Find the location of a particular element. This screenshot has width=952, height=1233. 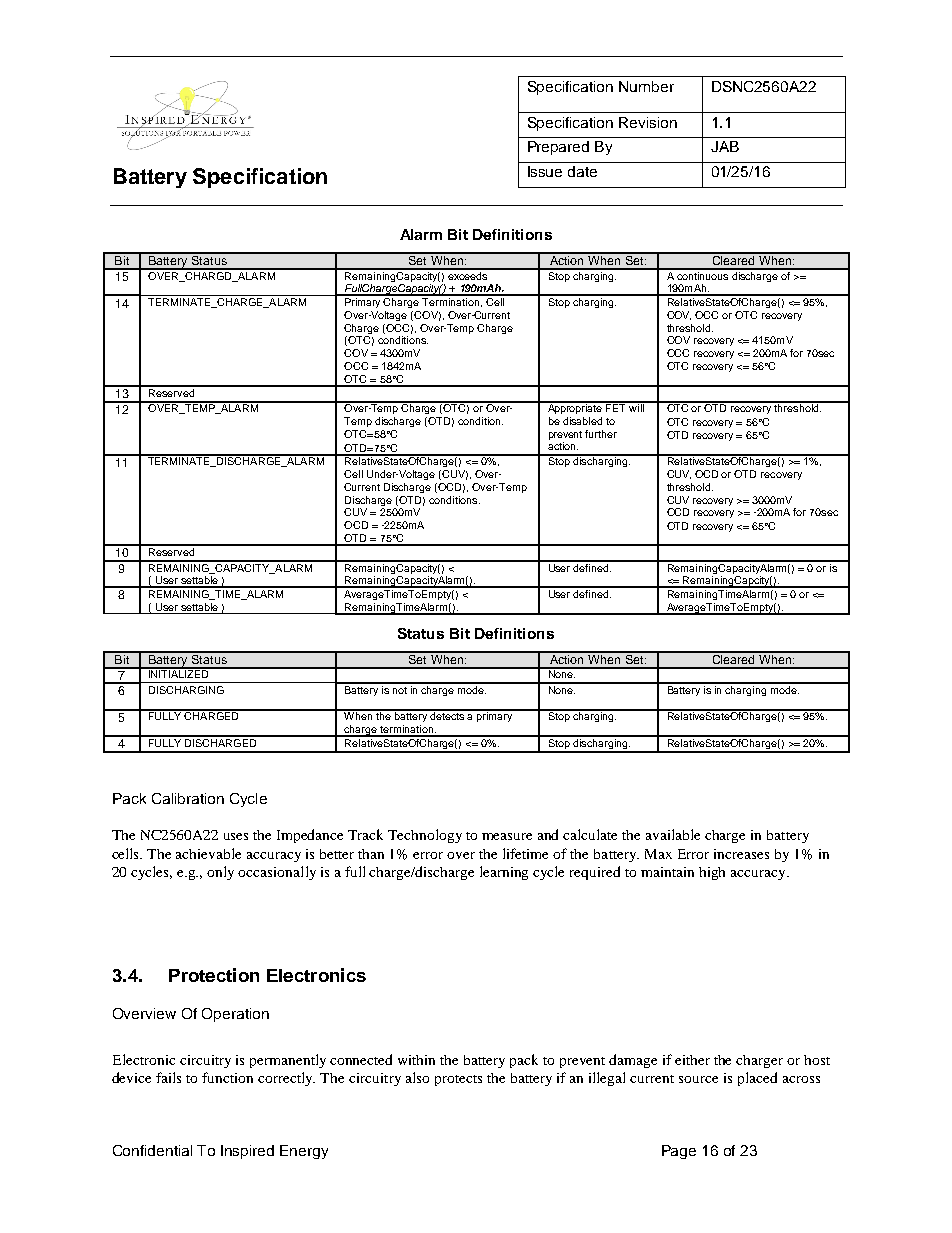

placed is located at coordinates (757, 1079).
